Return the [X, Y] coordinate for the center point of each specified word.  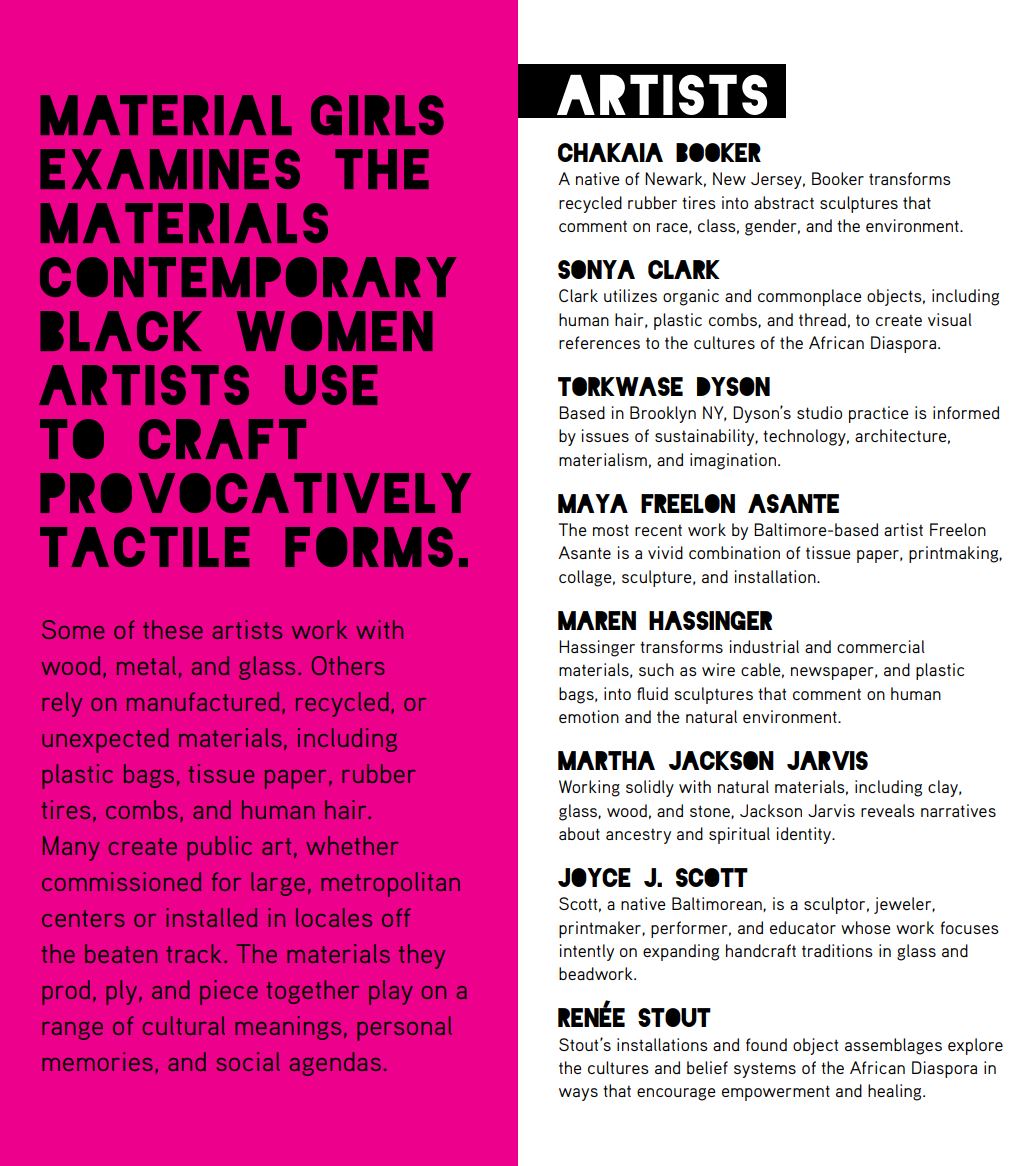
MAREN [597, 620]
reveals [888, 810]
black [121, 331]
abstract [784, 202]
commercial [881, 646]
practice [879, 414]
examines [170, 169]
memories [97, 1061]
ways [578, 1094]
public [219, 848]
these [173, 629]
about [579, 833]
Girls [377, 115]
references [599, 342]
